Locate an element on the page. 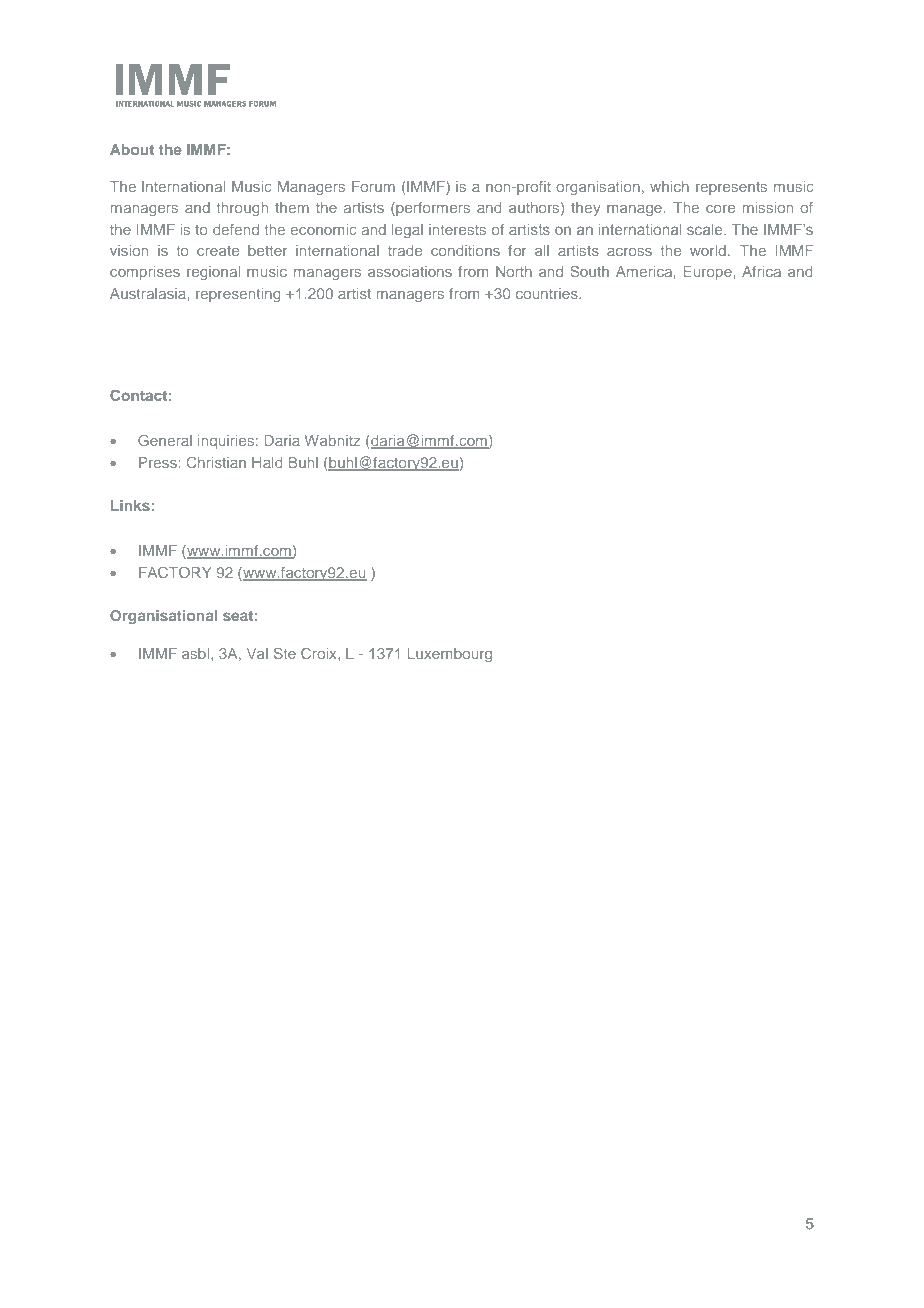 Image resolution: width=924 pixels, height=1308 pixels. Europe is located at coordinates (708, 273).
